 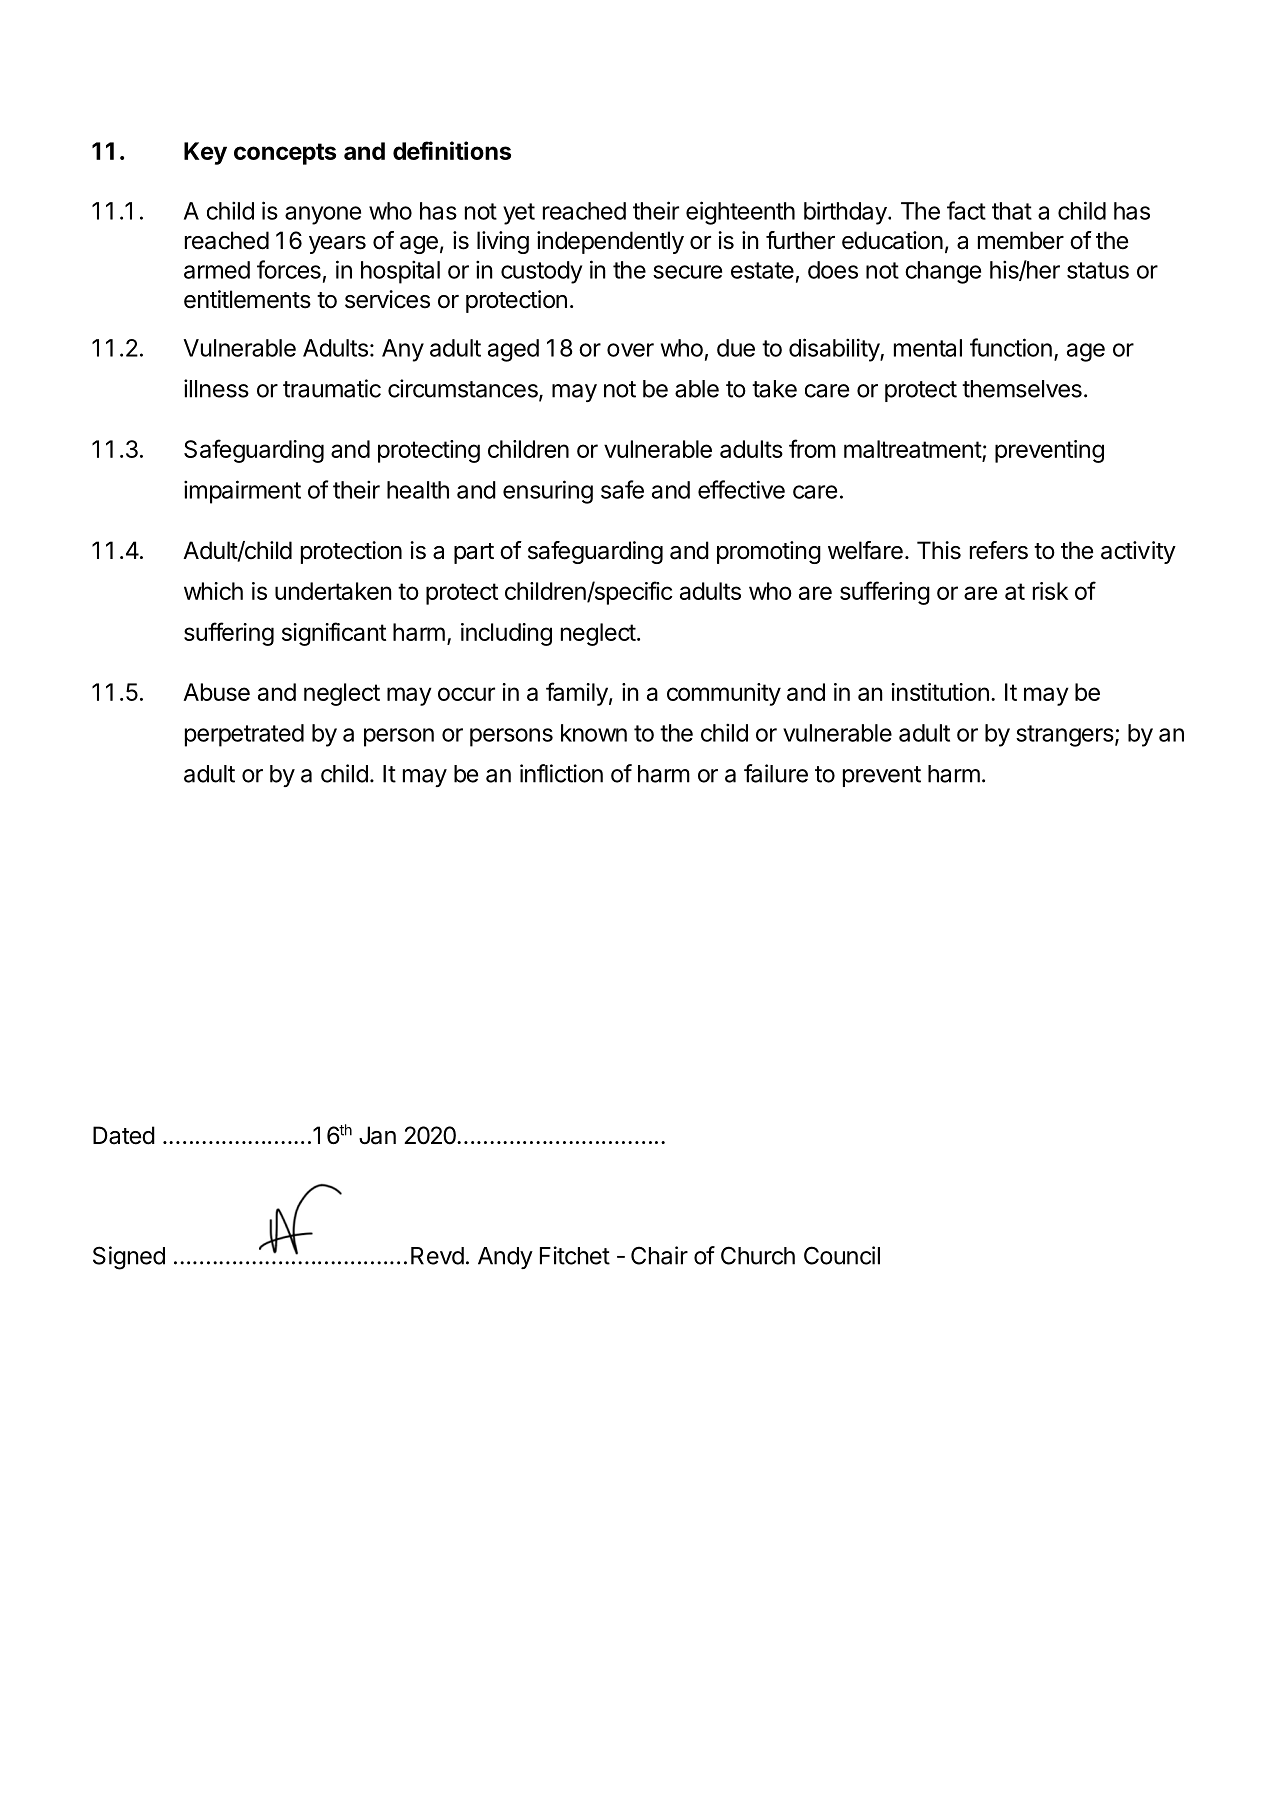 I want to click on Chair, so click(x=659, y=1255).
